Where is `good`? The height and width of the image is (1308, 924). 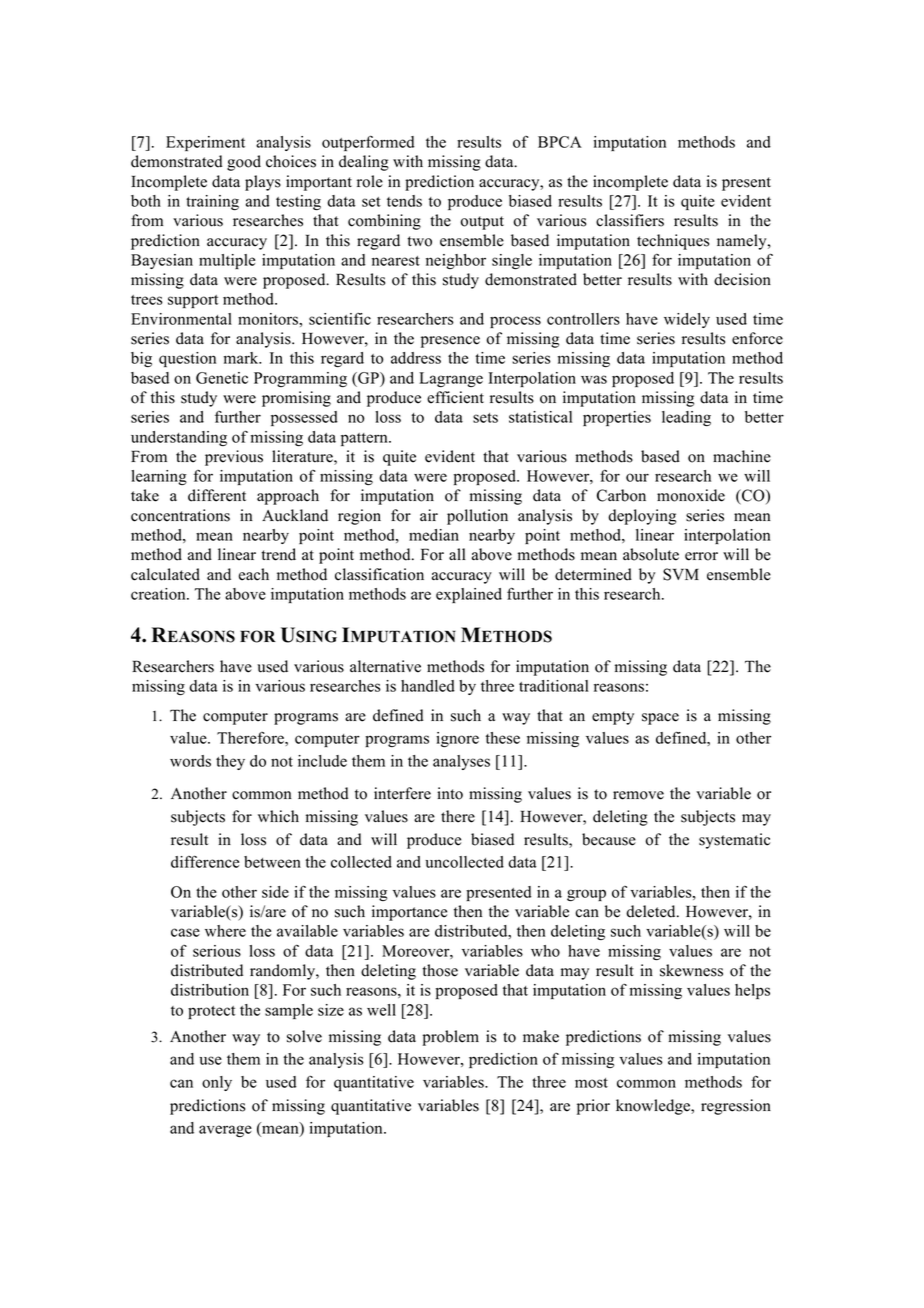 good is located at coordinates (244, 163).
